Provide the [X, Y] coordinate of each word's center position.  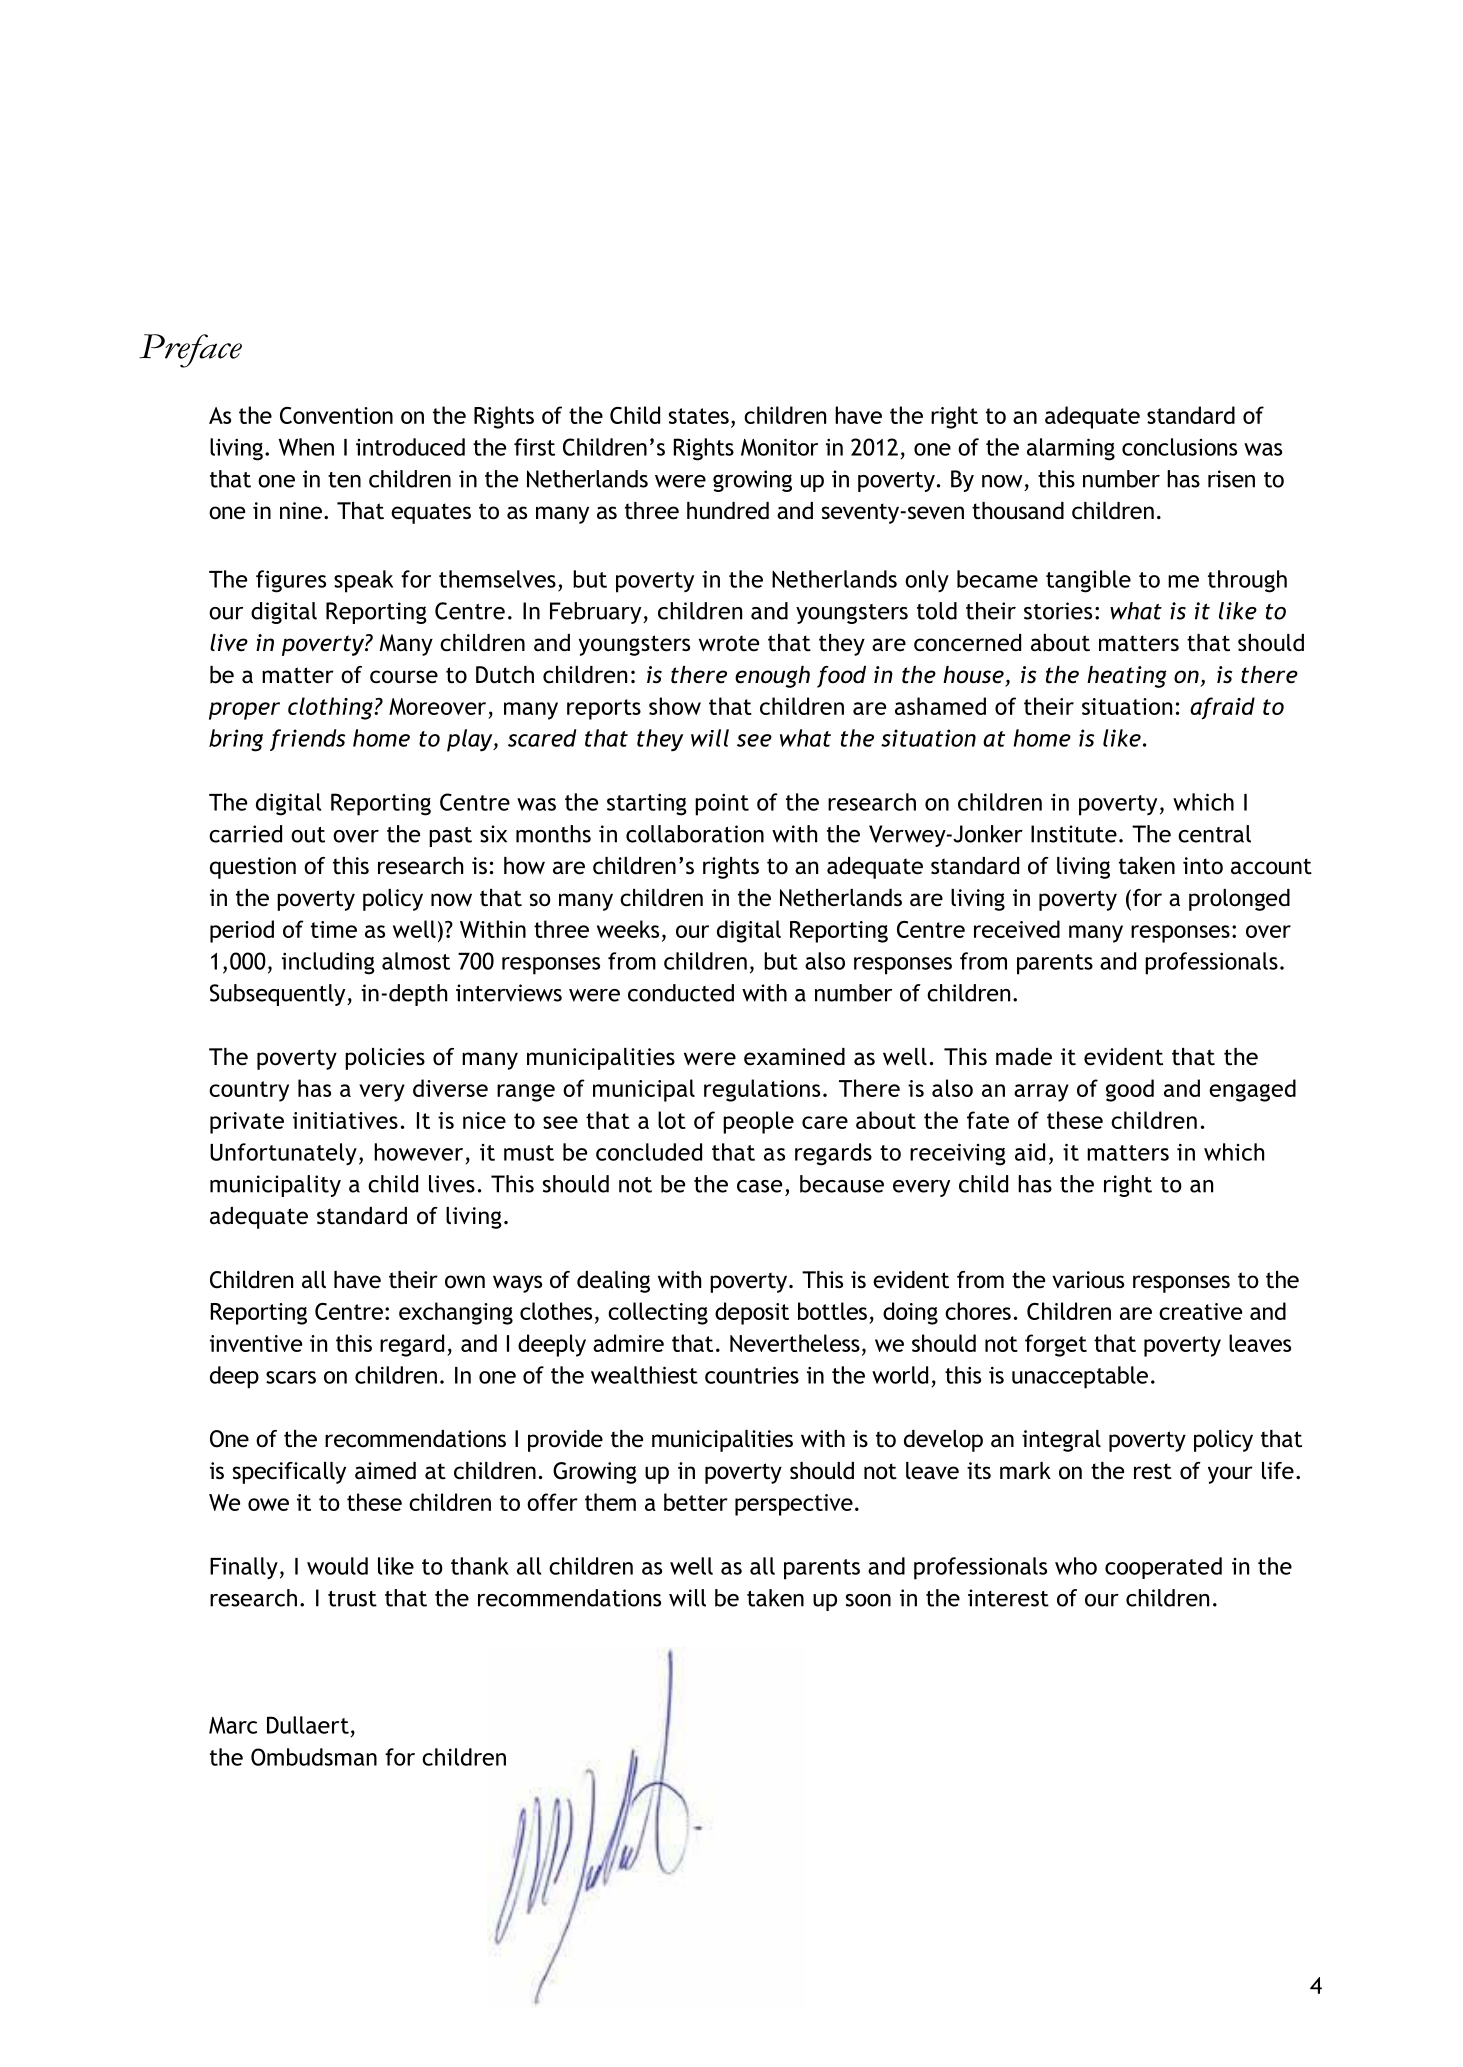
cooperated [1163, 1568]
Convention [336, 415]
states [699, 416]
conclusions [1179, 447]
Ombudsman [314, 1757]
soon [868, 1600]
